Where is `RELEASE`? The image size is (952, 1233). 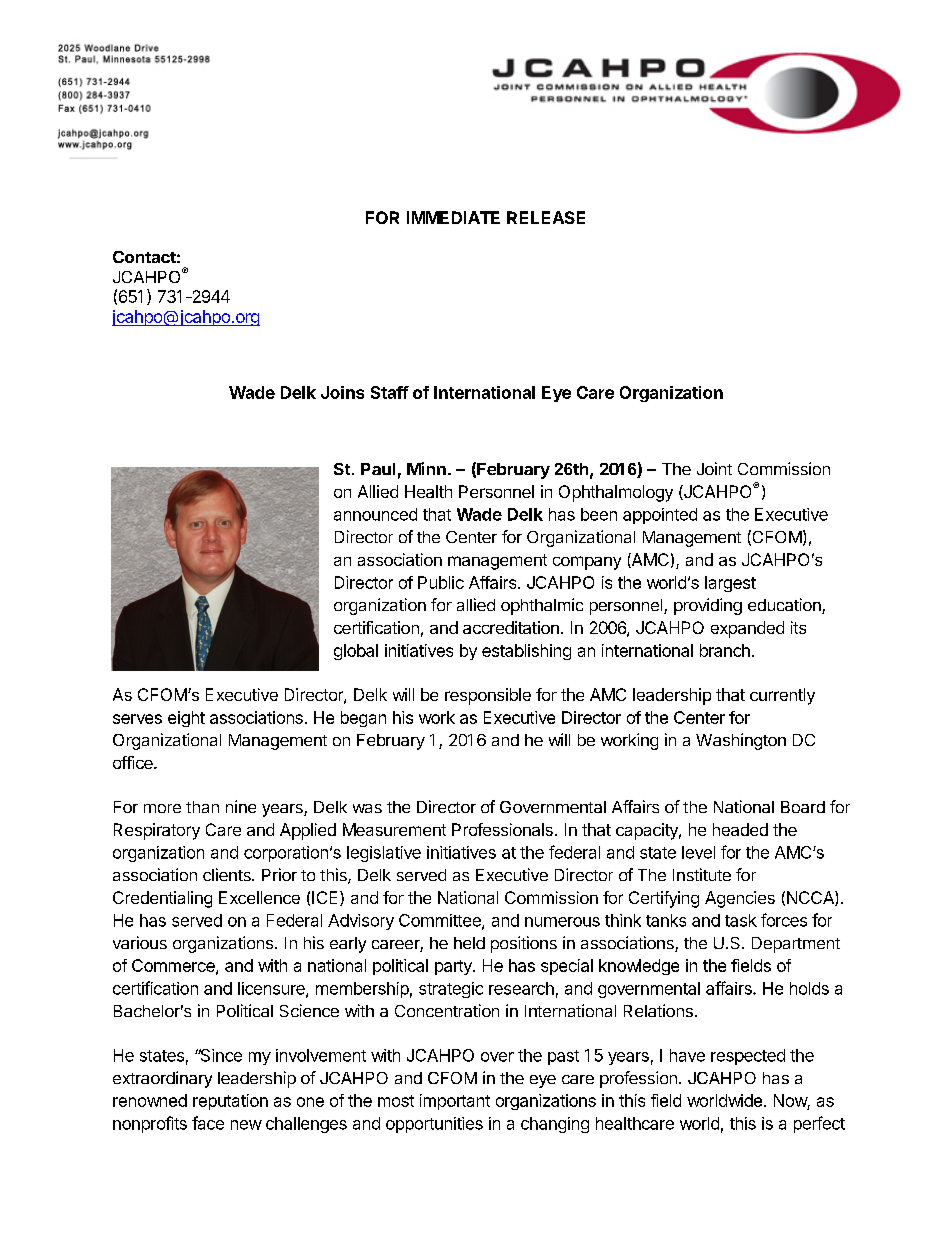 RELEASE is located at coordinates (546, 217).
